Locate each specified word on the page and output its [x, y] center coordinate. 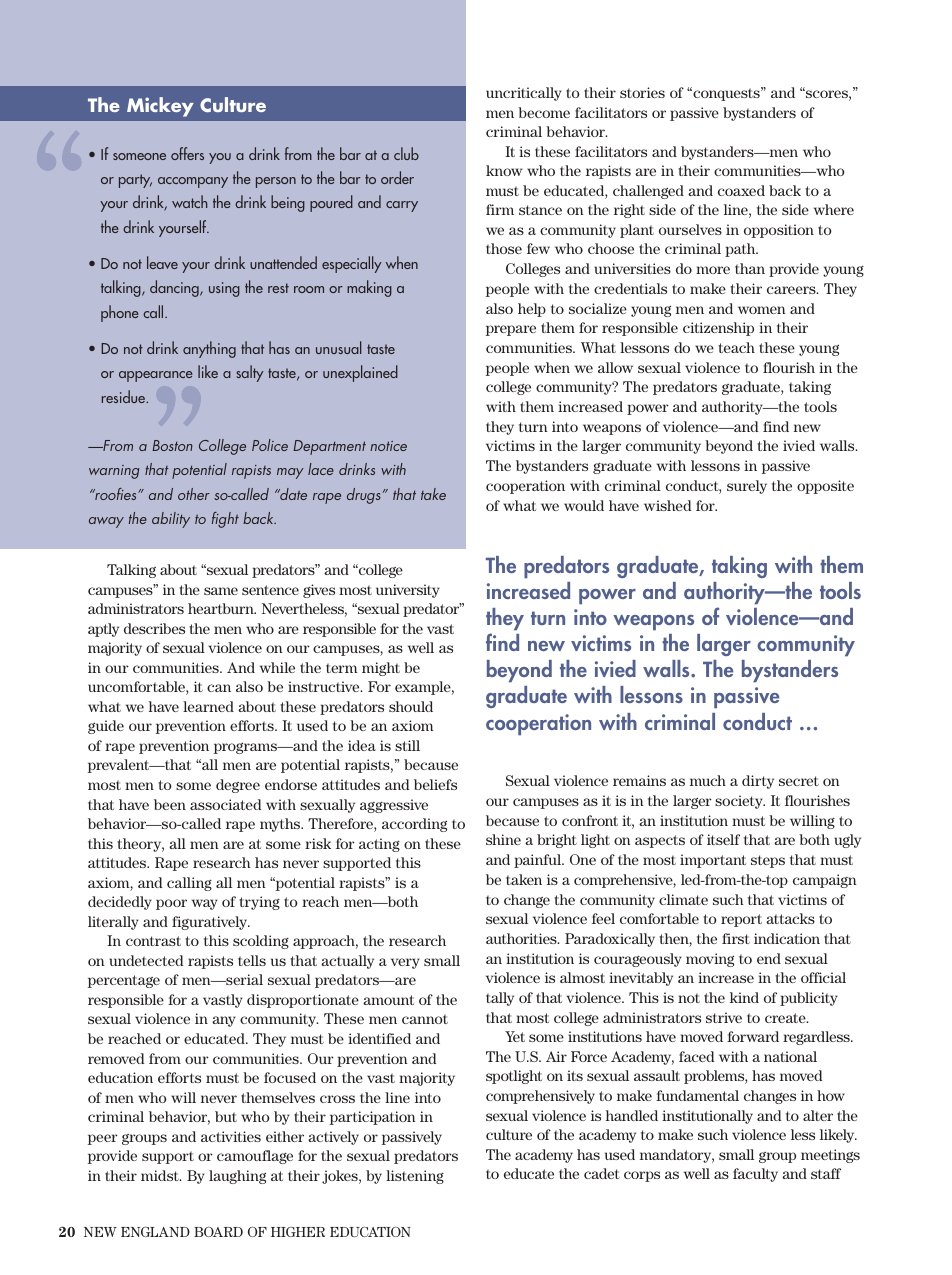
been [170, 804]
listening [415, 1177]
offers [187, 153]
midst [161, 1175]
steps [768, 861]
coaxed [741, 190]
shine [503, 839]
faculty [755, 1175]
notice [388, 446]
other [194, 494]
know [504, 170]
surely [747, 487]
